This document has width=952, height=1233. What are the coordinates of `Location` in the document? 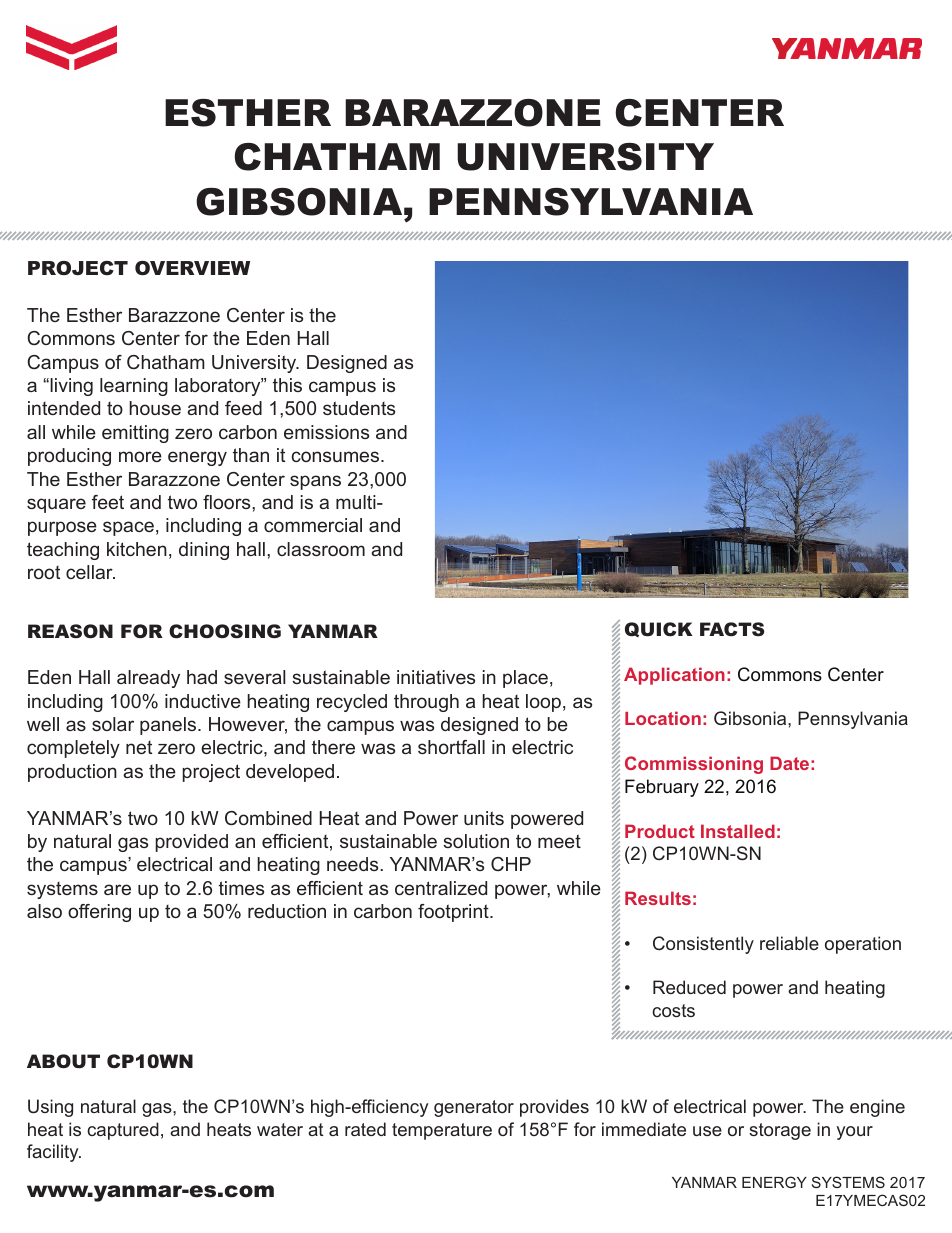 It's located at (663, 718).
